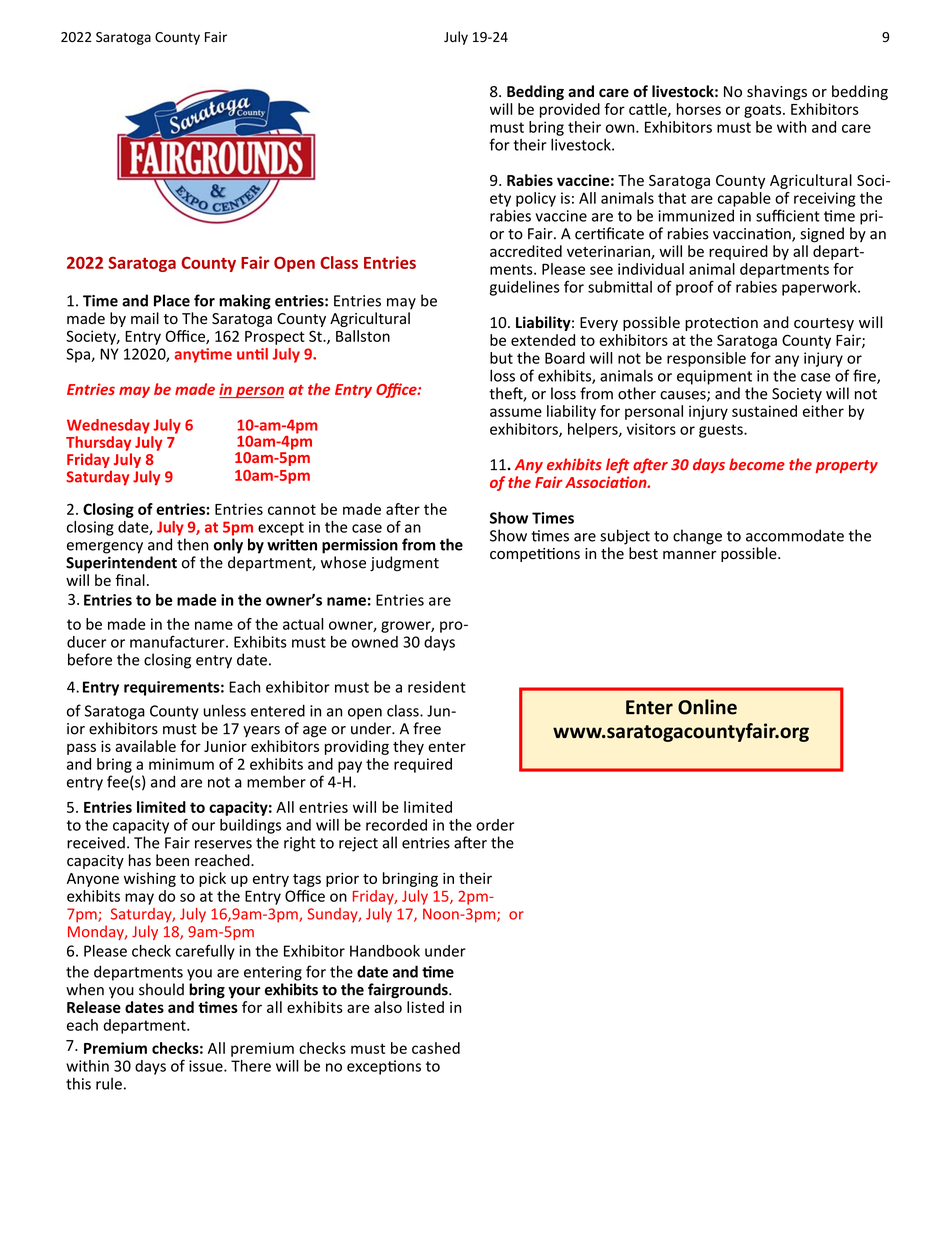 The height and width of the screenshot is (1233, 952). Describe the element at coordinates (172, 300) in the screenshot. I see `Place` at that location.
